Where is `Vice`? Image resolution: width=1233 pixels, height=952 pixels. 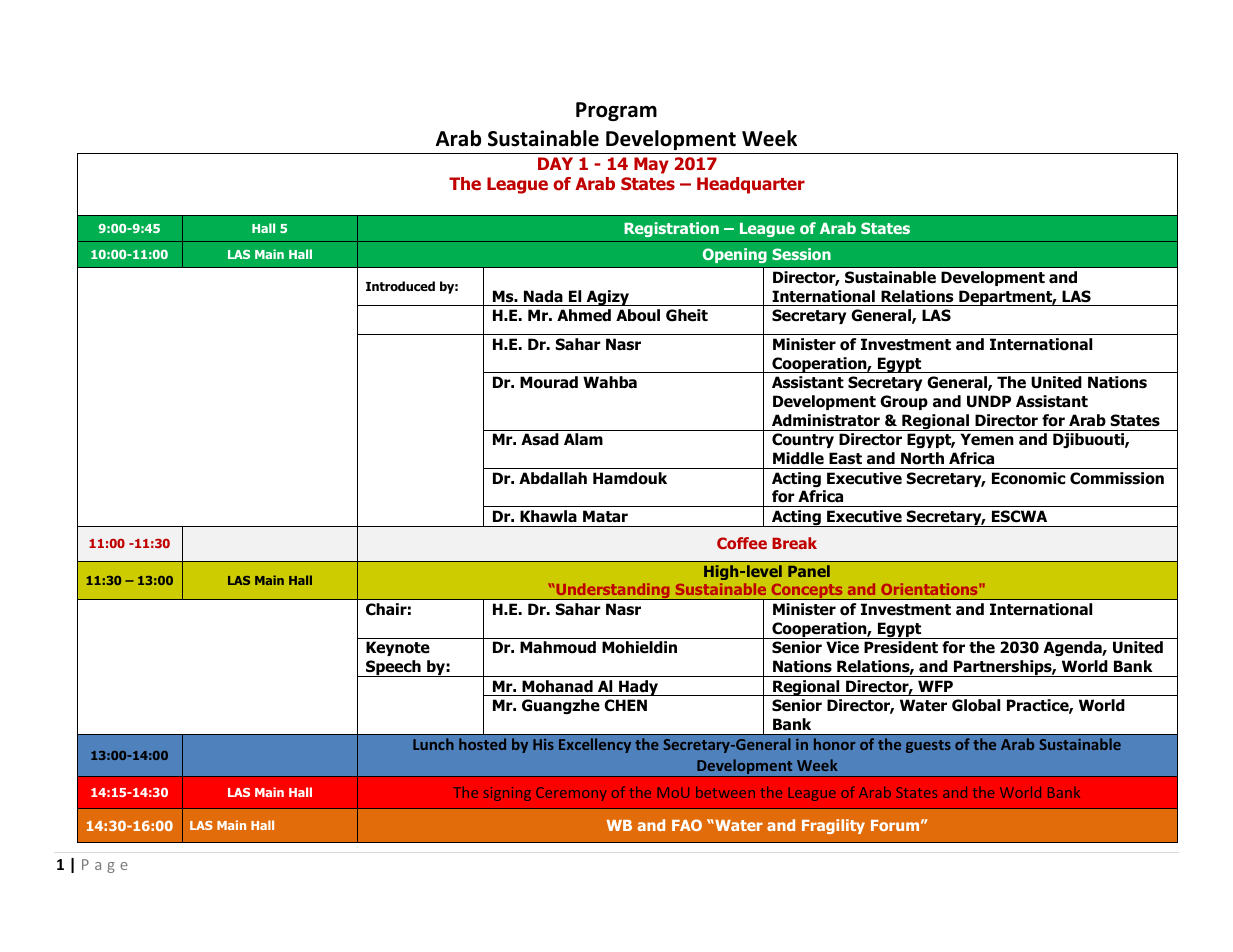 Vice is located at coordinates (842, 647).
